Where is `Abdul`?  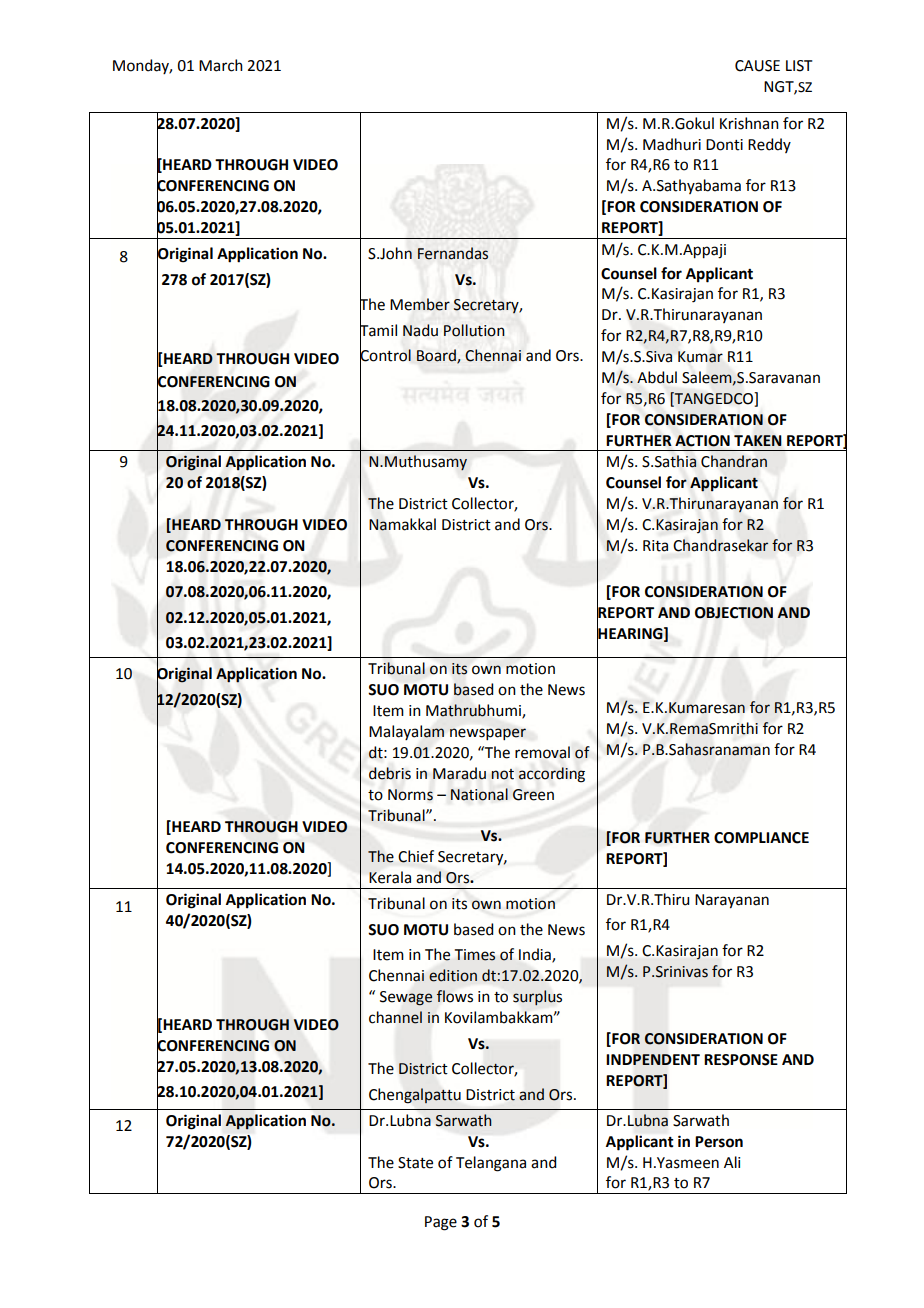
Abdul is located at coordinates (657, 377).
